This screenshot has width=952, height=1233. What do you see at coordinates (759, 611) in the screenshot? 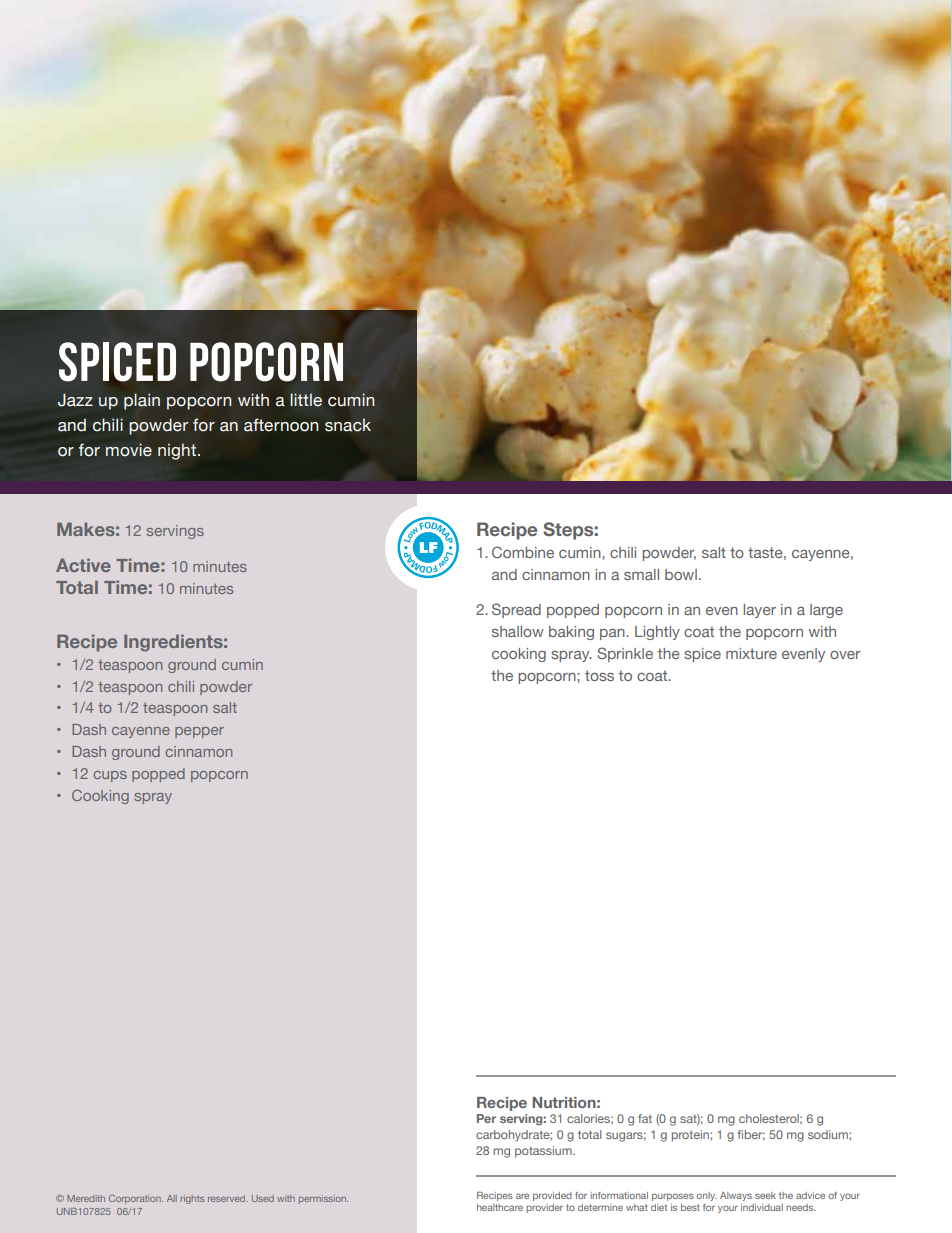
I see `layer` at bounding box center [759, 611].
